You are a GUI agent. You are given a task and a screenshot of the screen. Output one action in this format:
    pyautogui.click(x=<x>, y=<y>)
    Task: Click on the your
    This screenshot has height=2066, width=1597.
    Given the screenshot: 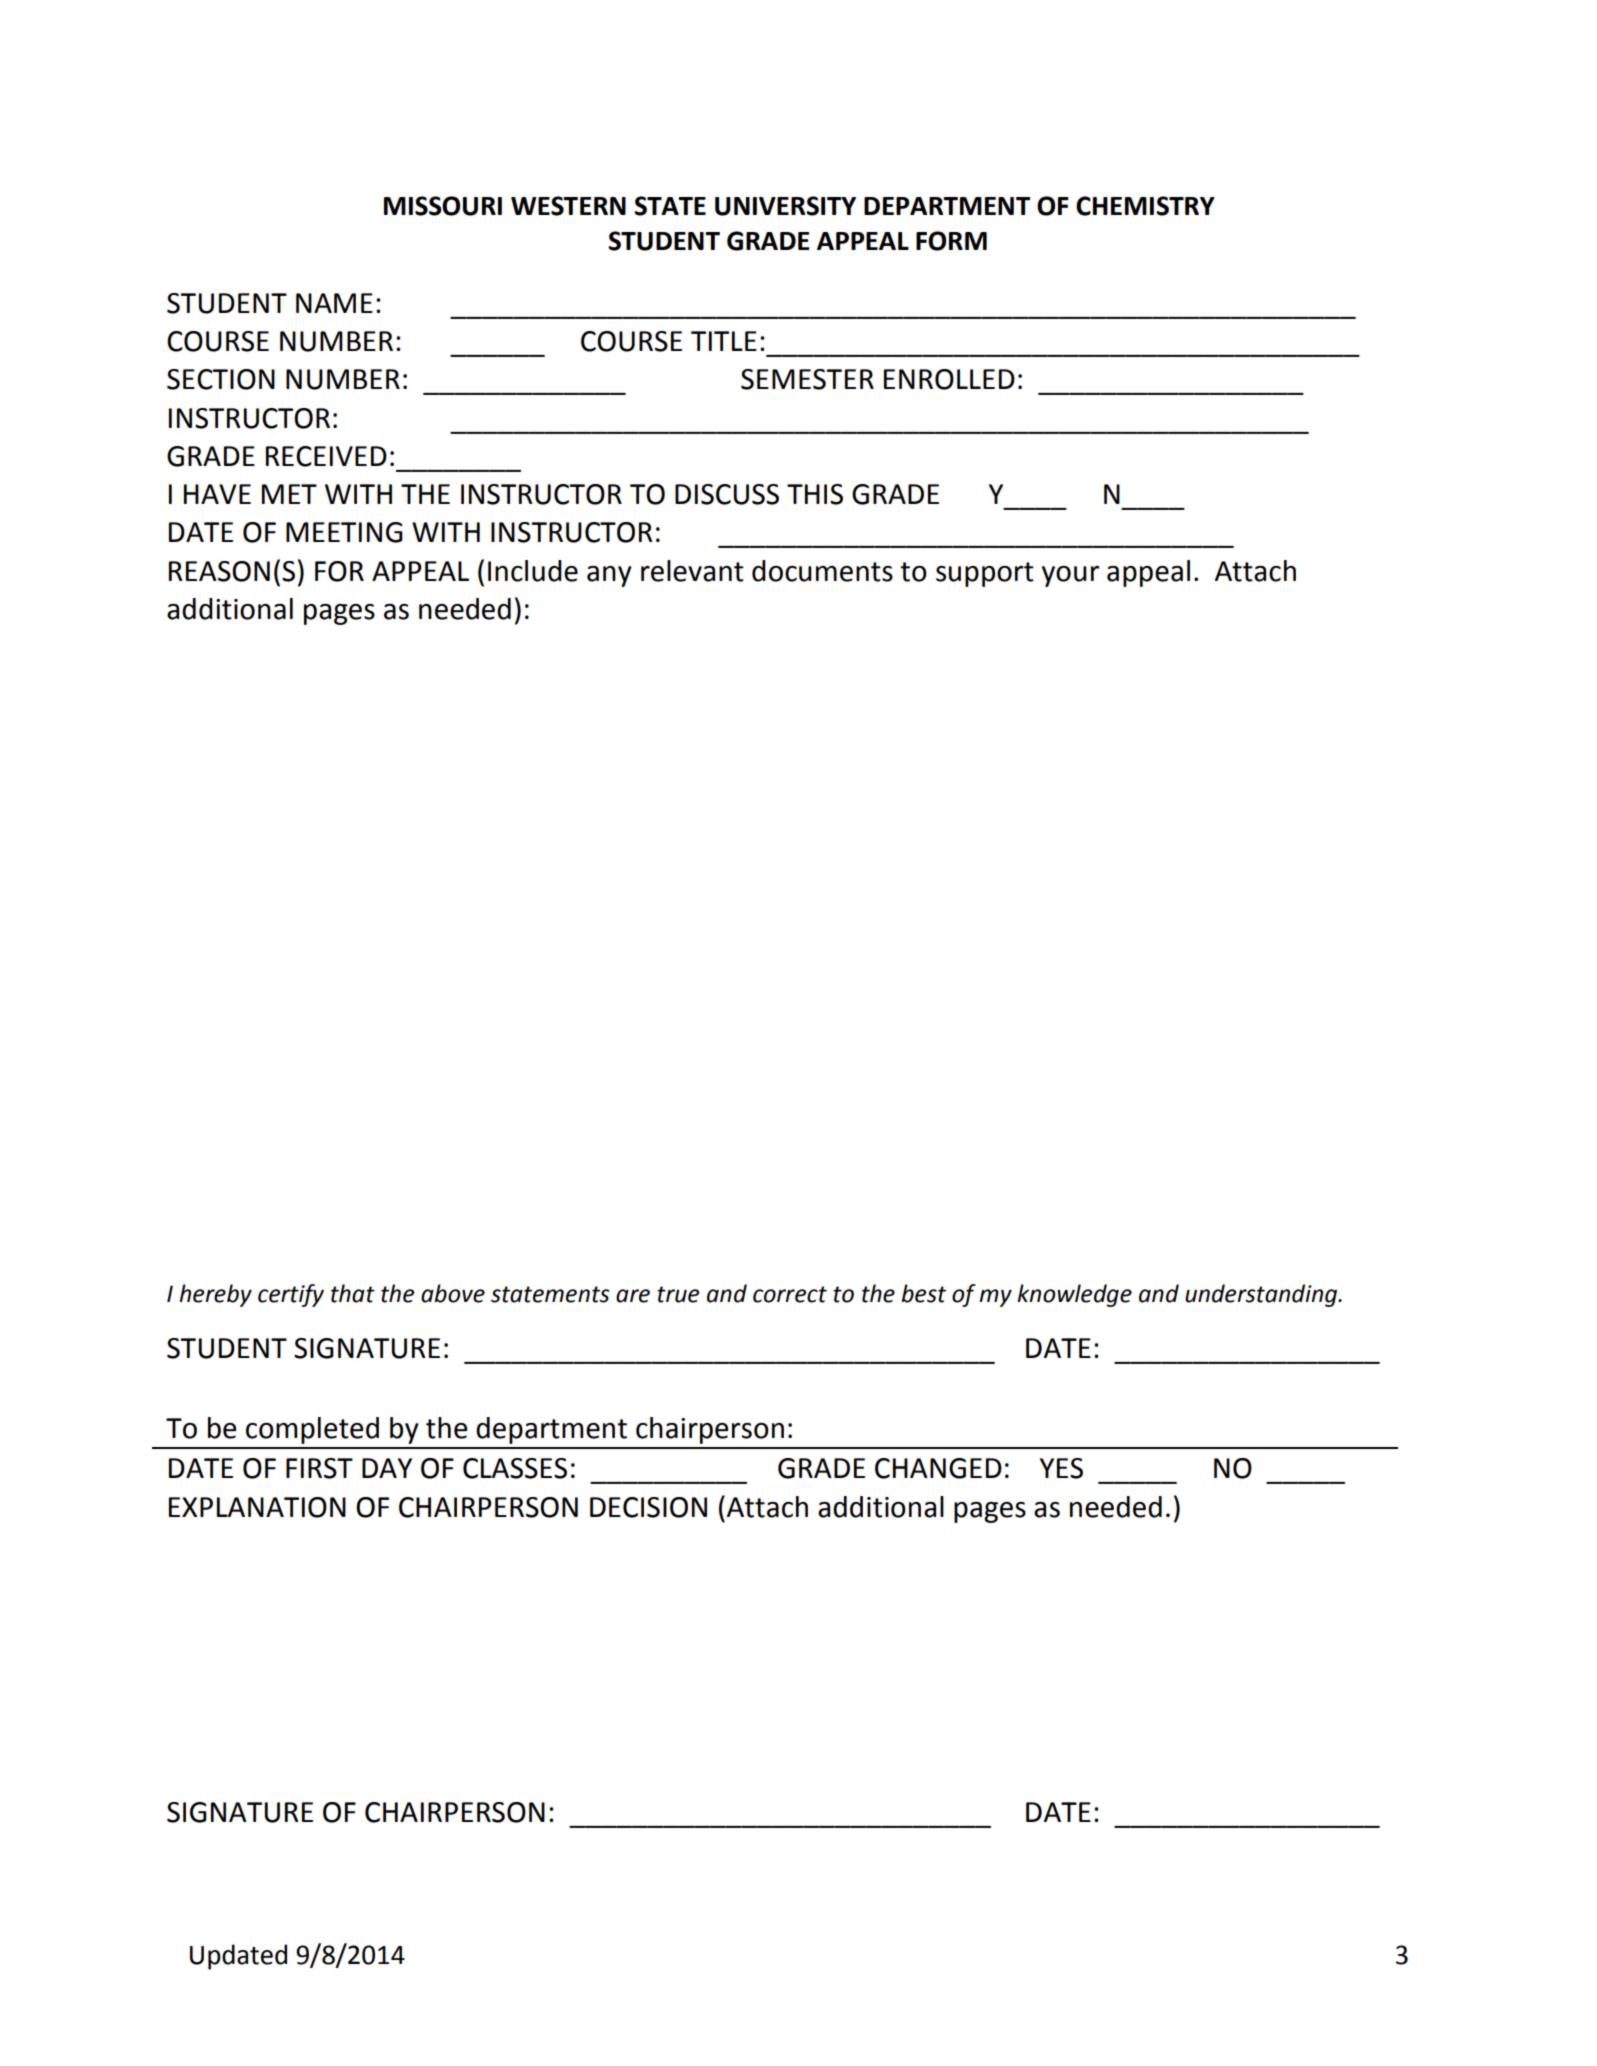 What is the action you would take?
    pyautogui.click(x=1070, y=576)
